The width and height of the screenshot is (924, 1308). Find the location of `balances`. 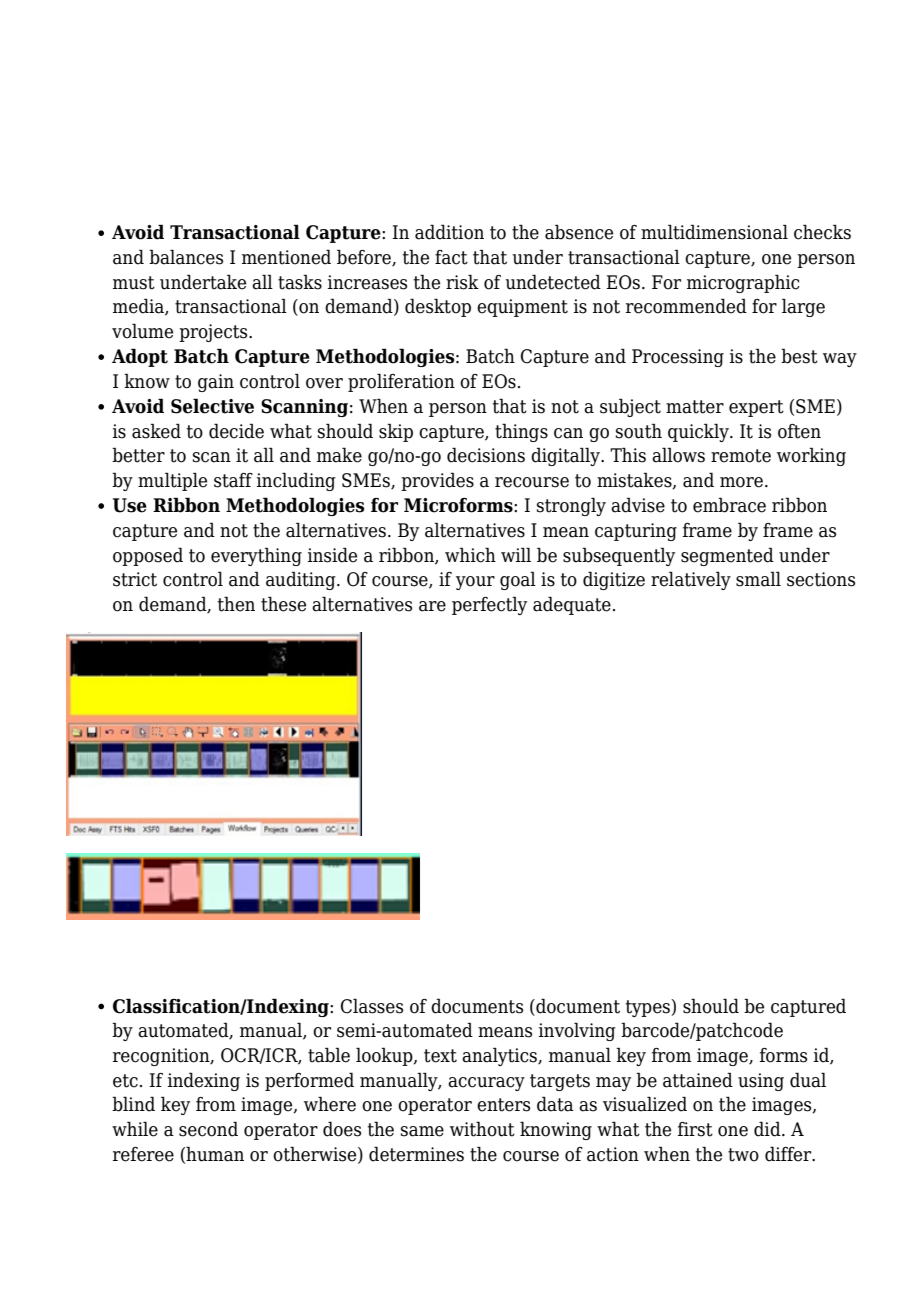

balances is located at coordinates (186, 257).
